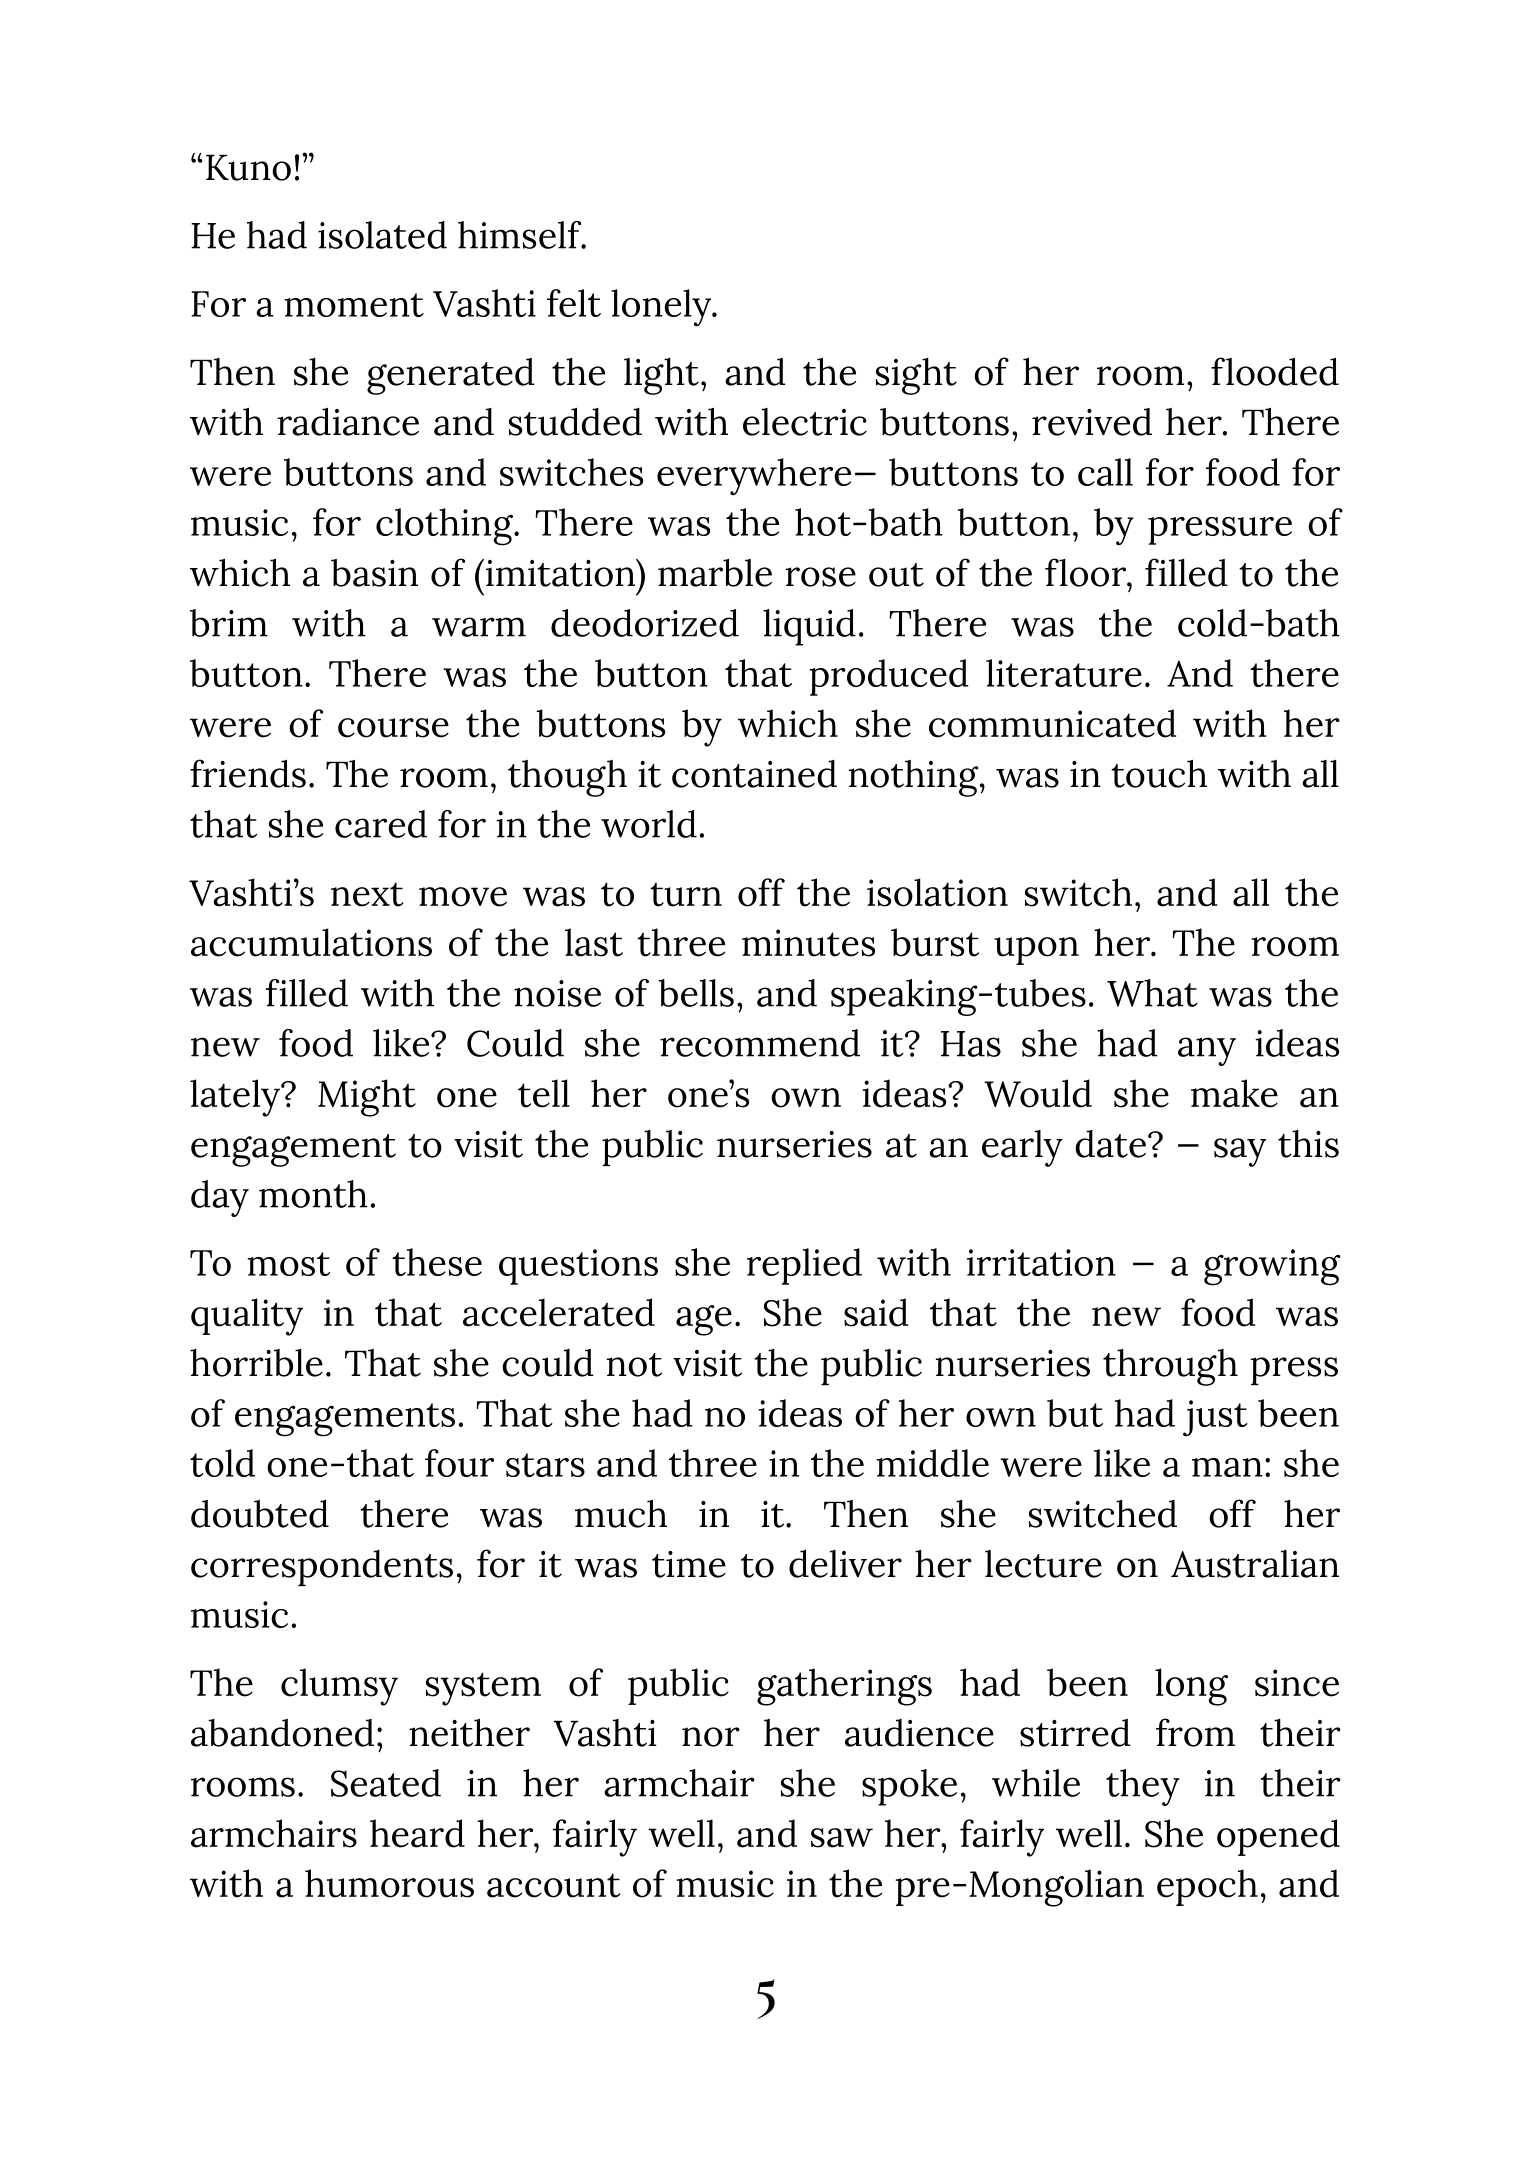 The height and width of the screenshot is (2165, 1531). Describe the element at coordinates (367, 1098) in the screenshot. I see `Might` at that location.
